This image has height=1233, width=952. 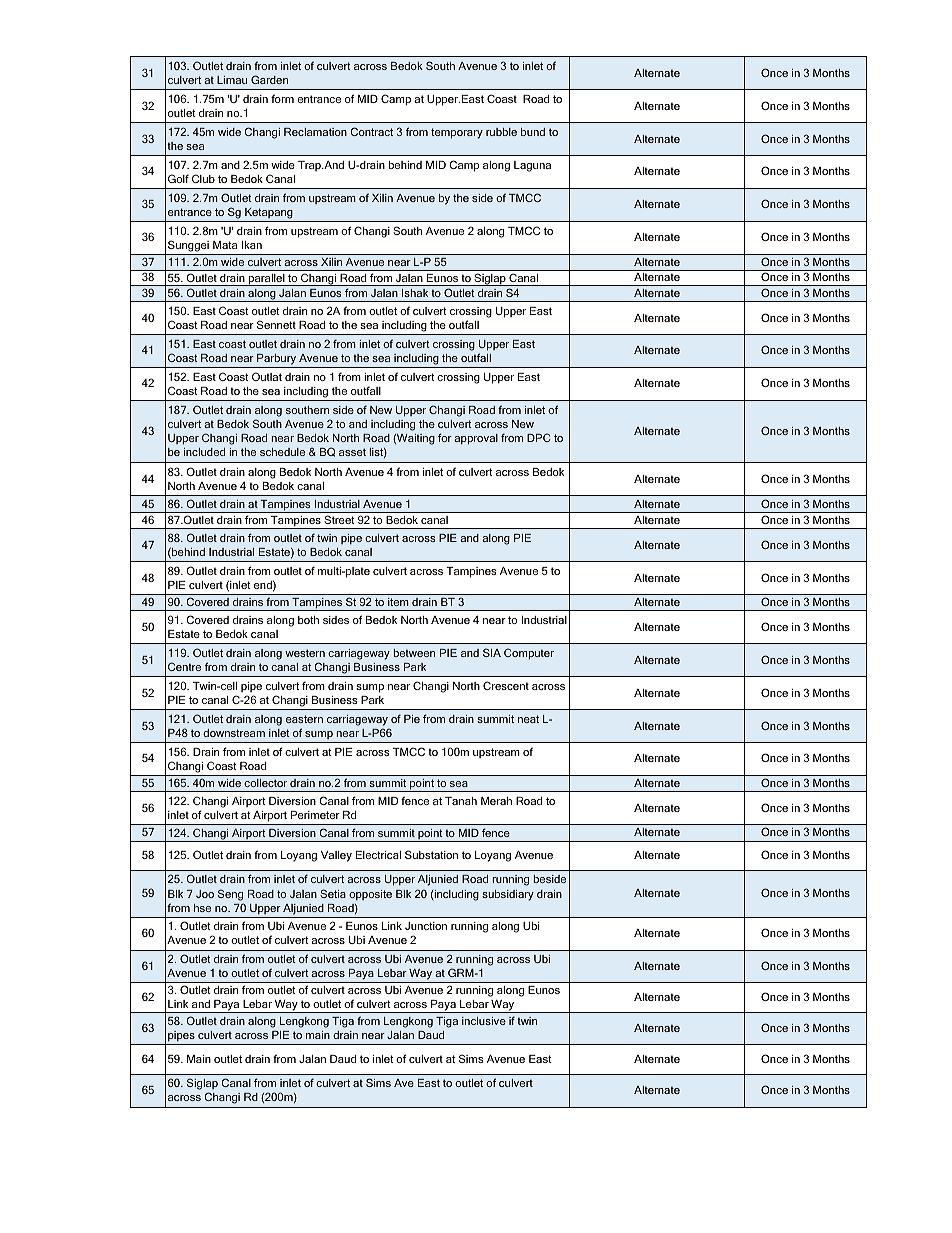 I want to click on opposite, so click(x=370, y=895).
